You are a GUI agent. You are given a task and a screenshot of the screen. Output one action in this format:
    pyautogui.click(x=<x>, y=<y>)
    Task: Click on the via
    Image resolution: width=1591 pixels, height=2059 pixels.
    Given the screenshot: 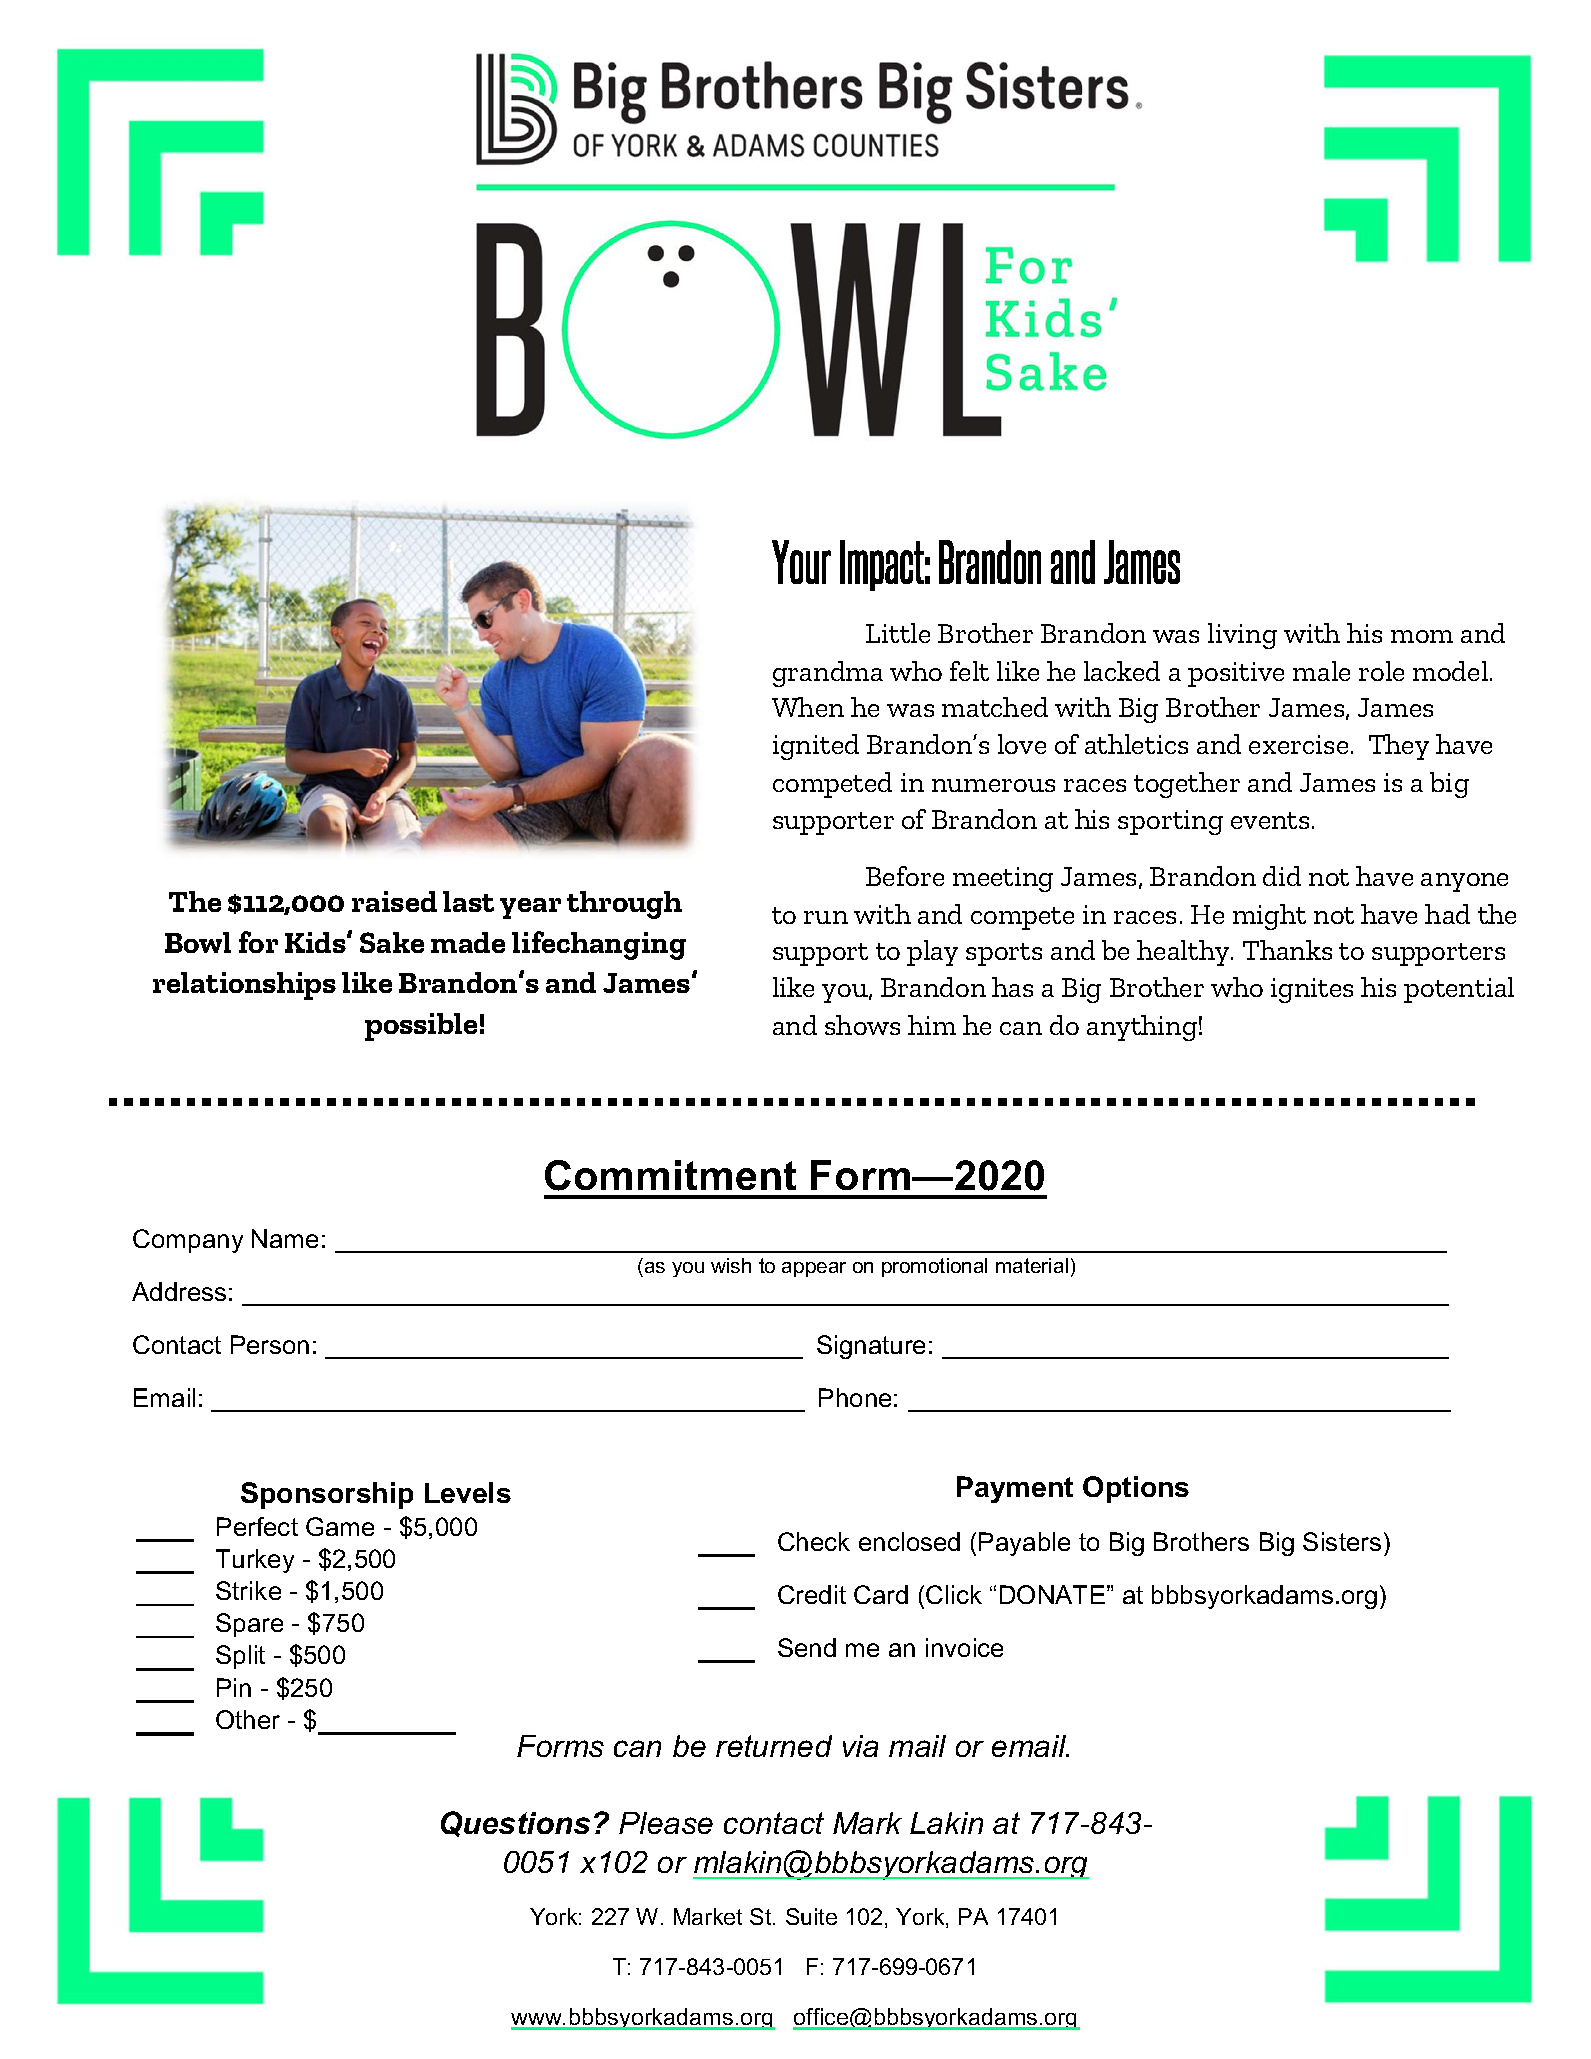 What is the action you would take?
    pyautogui.click(x=860, y=1746)
